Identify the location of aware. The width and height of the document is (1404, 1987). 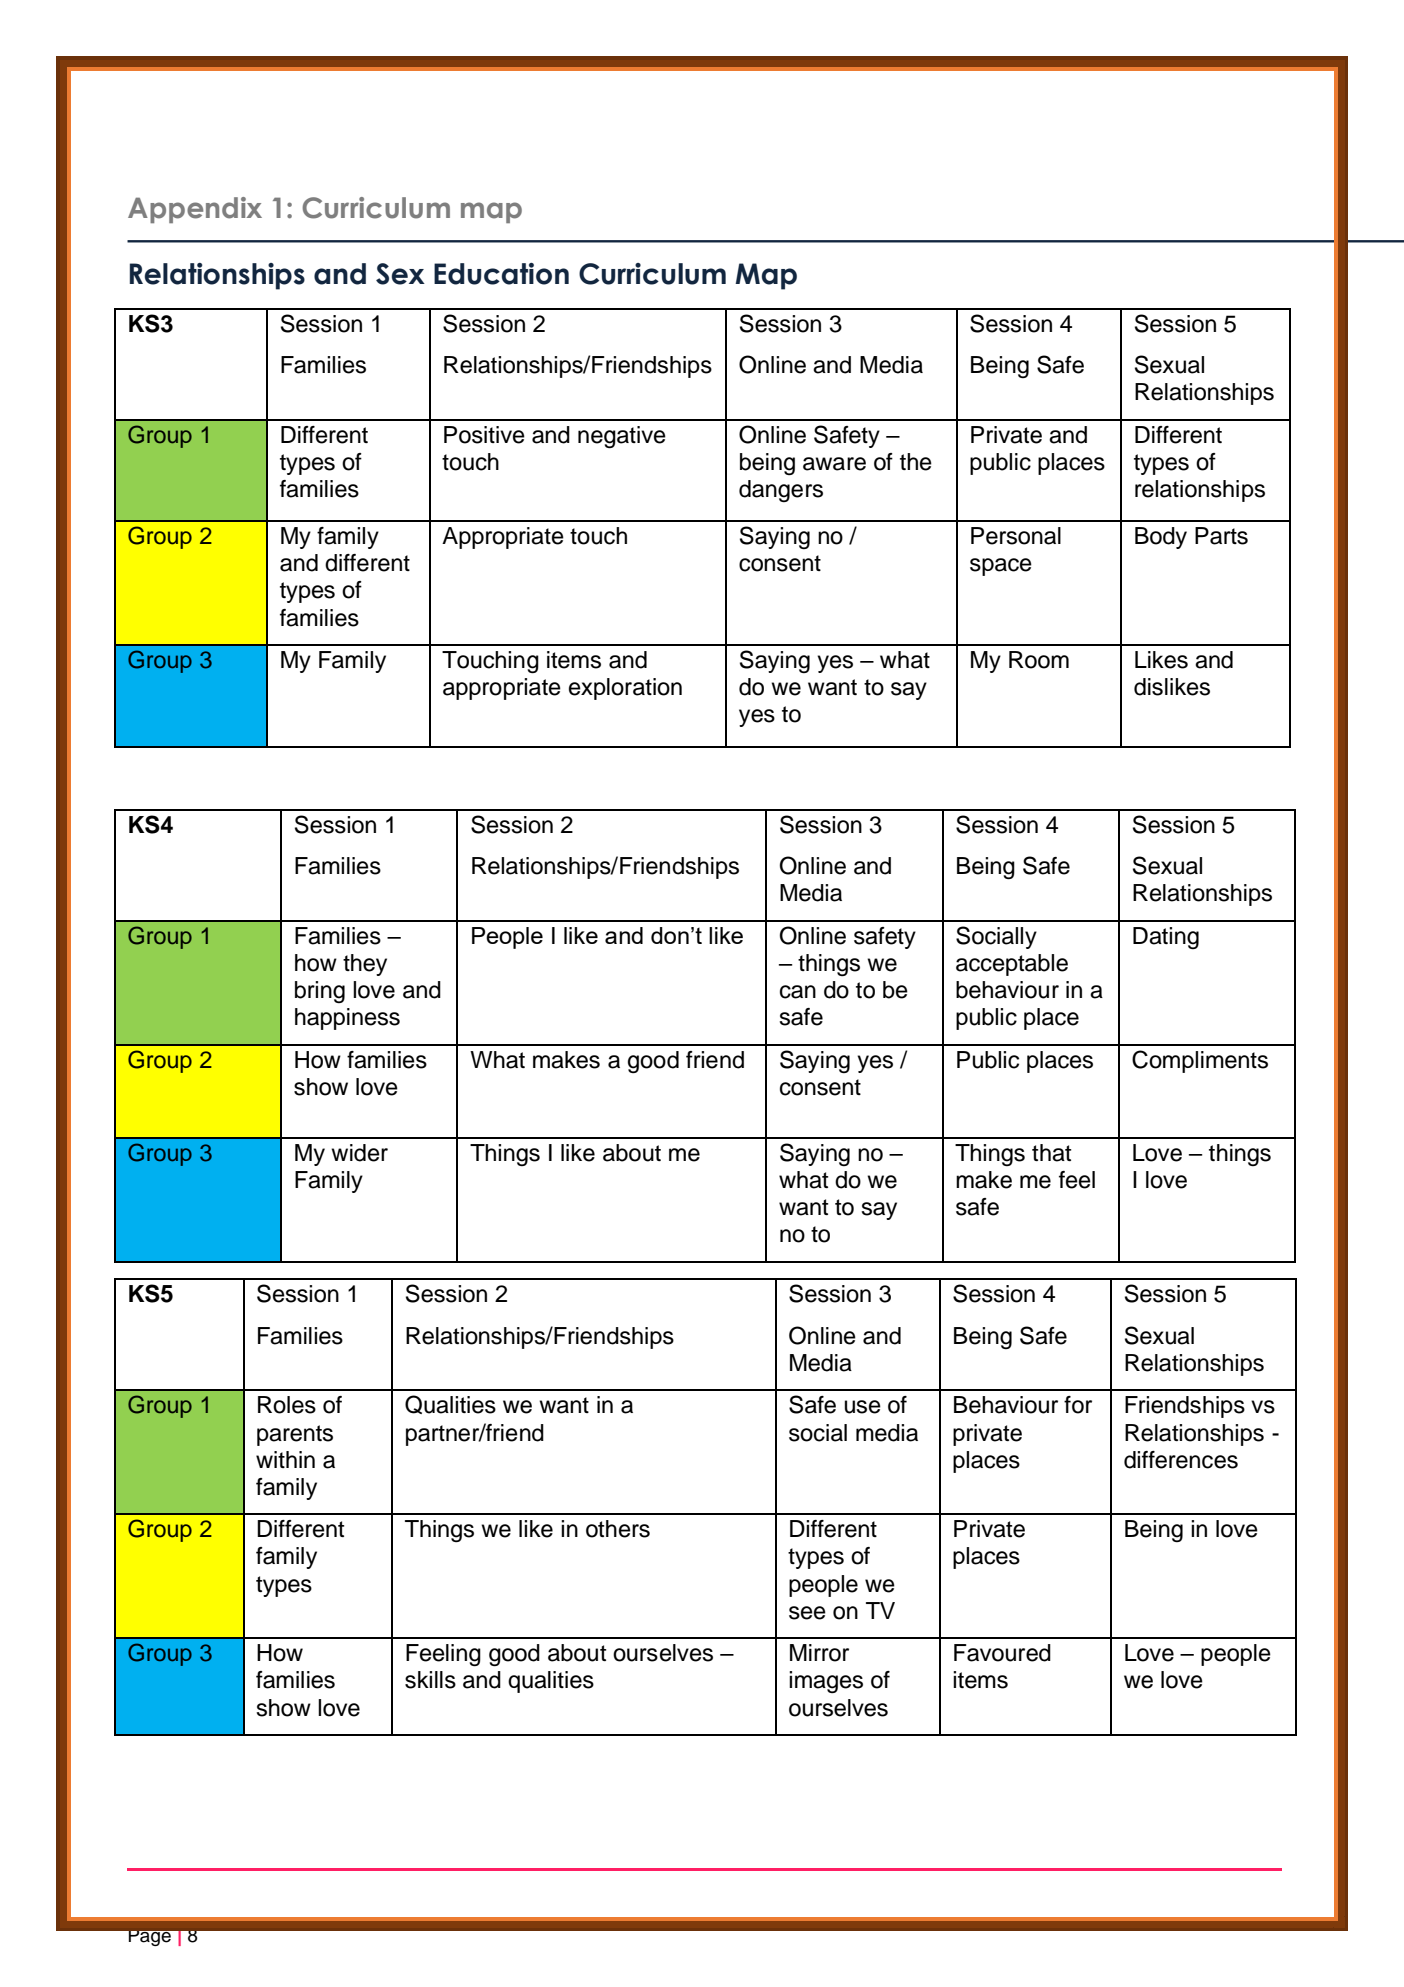
(834, 464).
